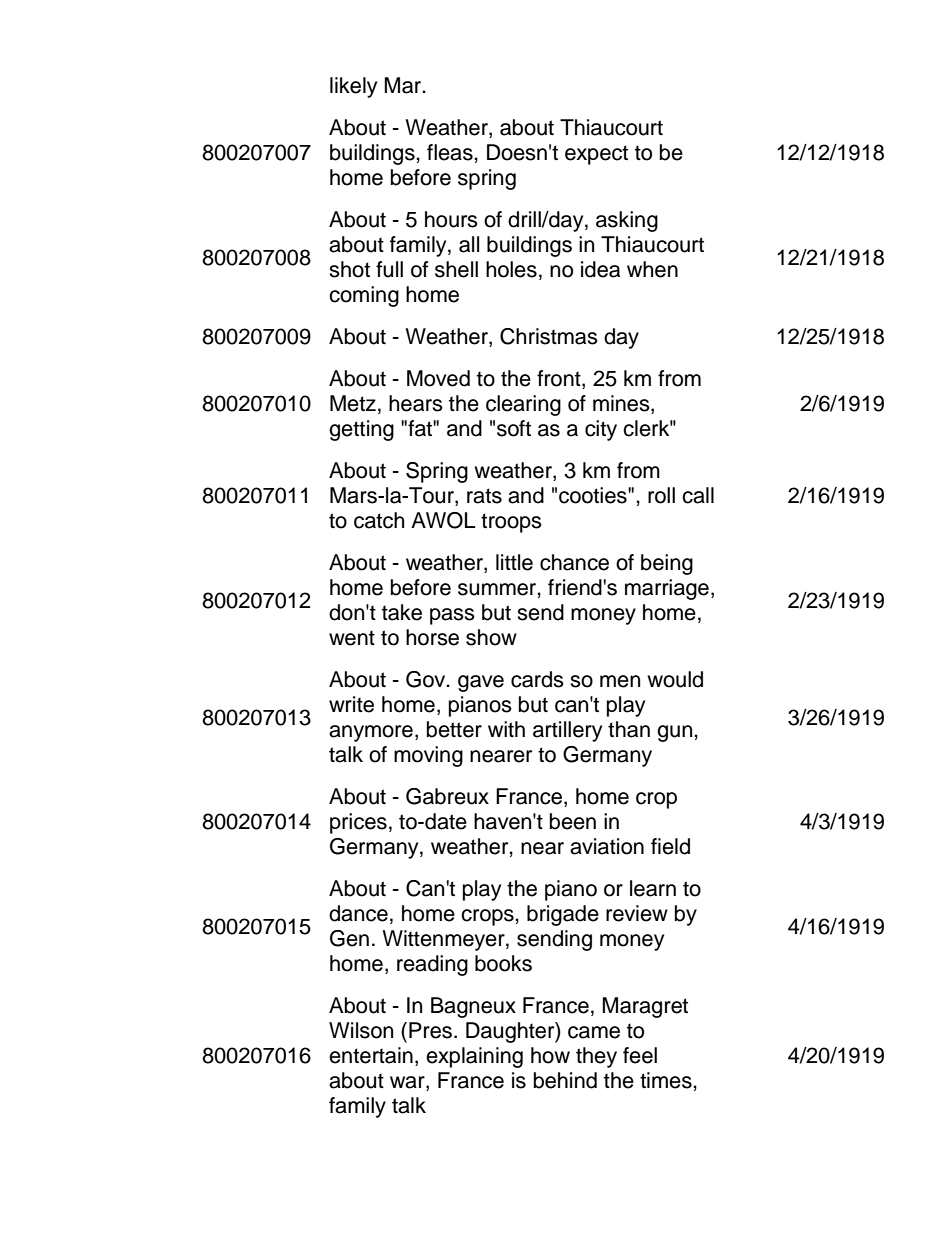 This image has height=1233, width=952. Describe the element at coordinates (379, 520) in the image. I see `catch` at that location.
